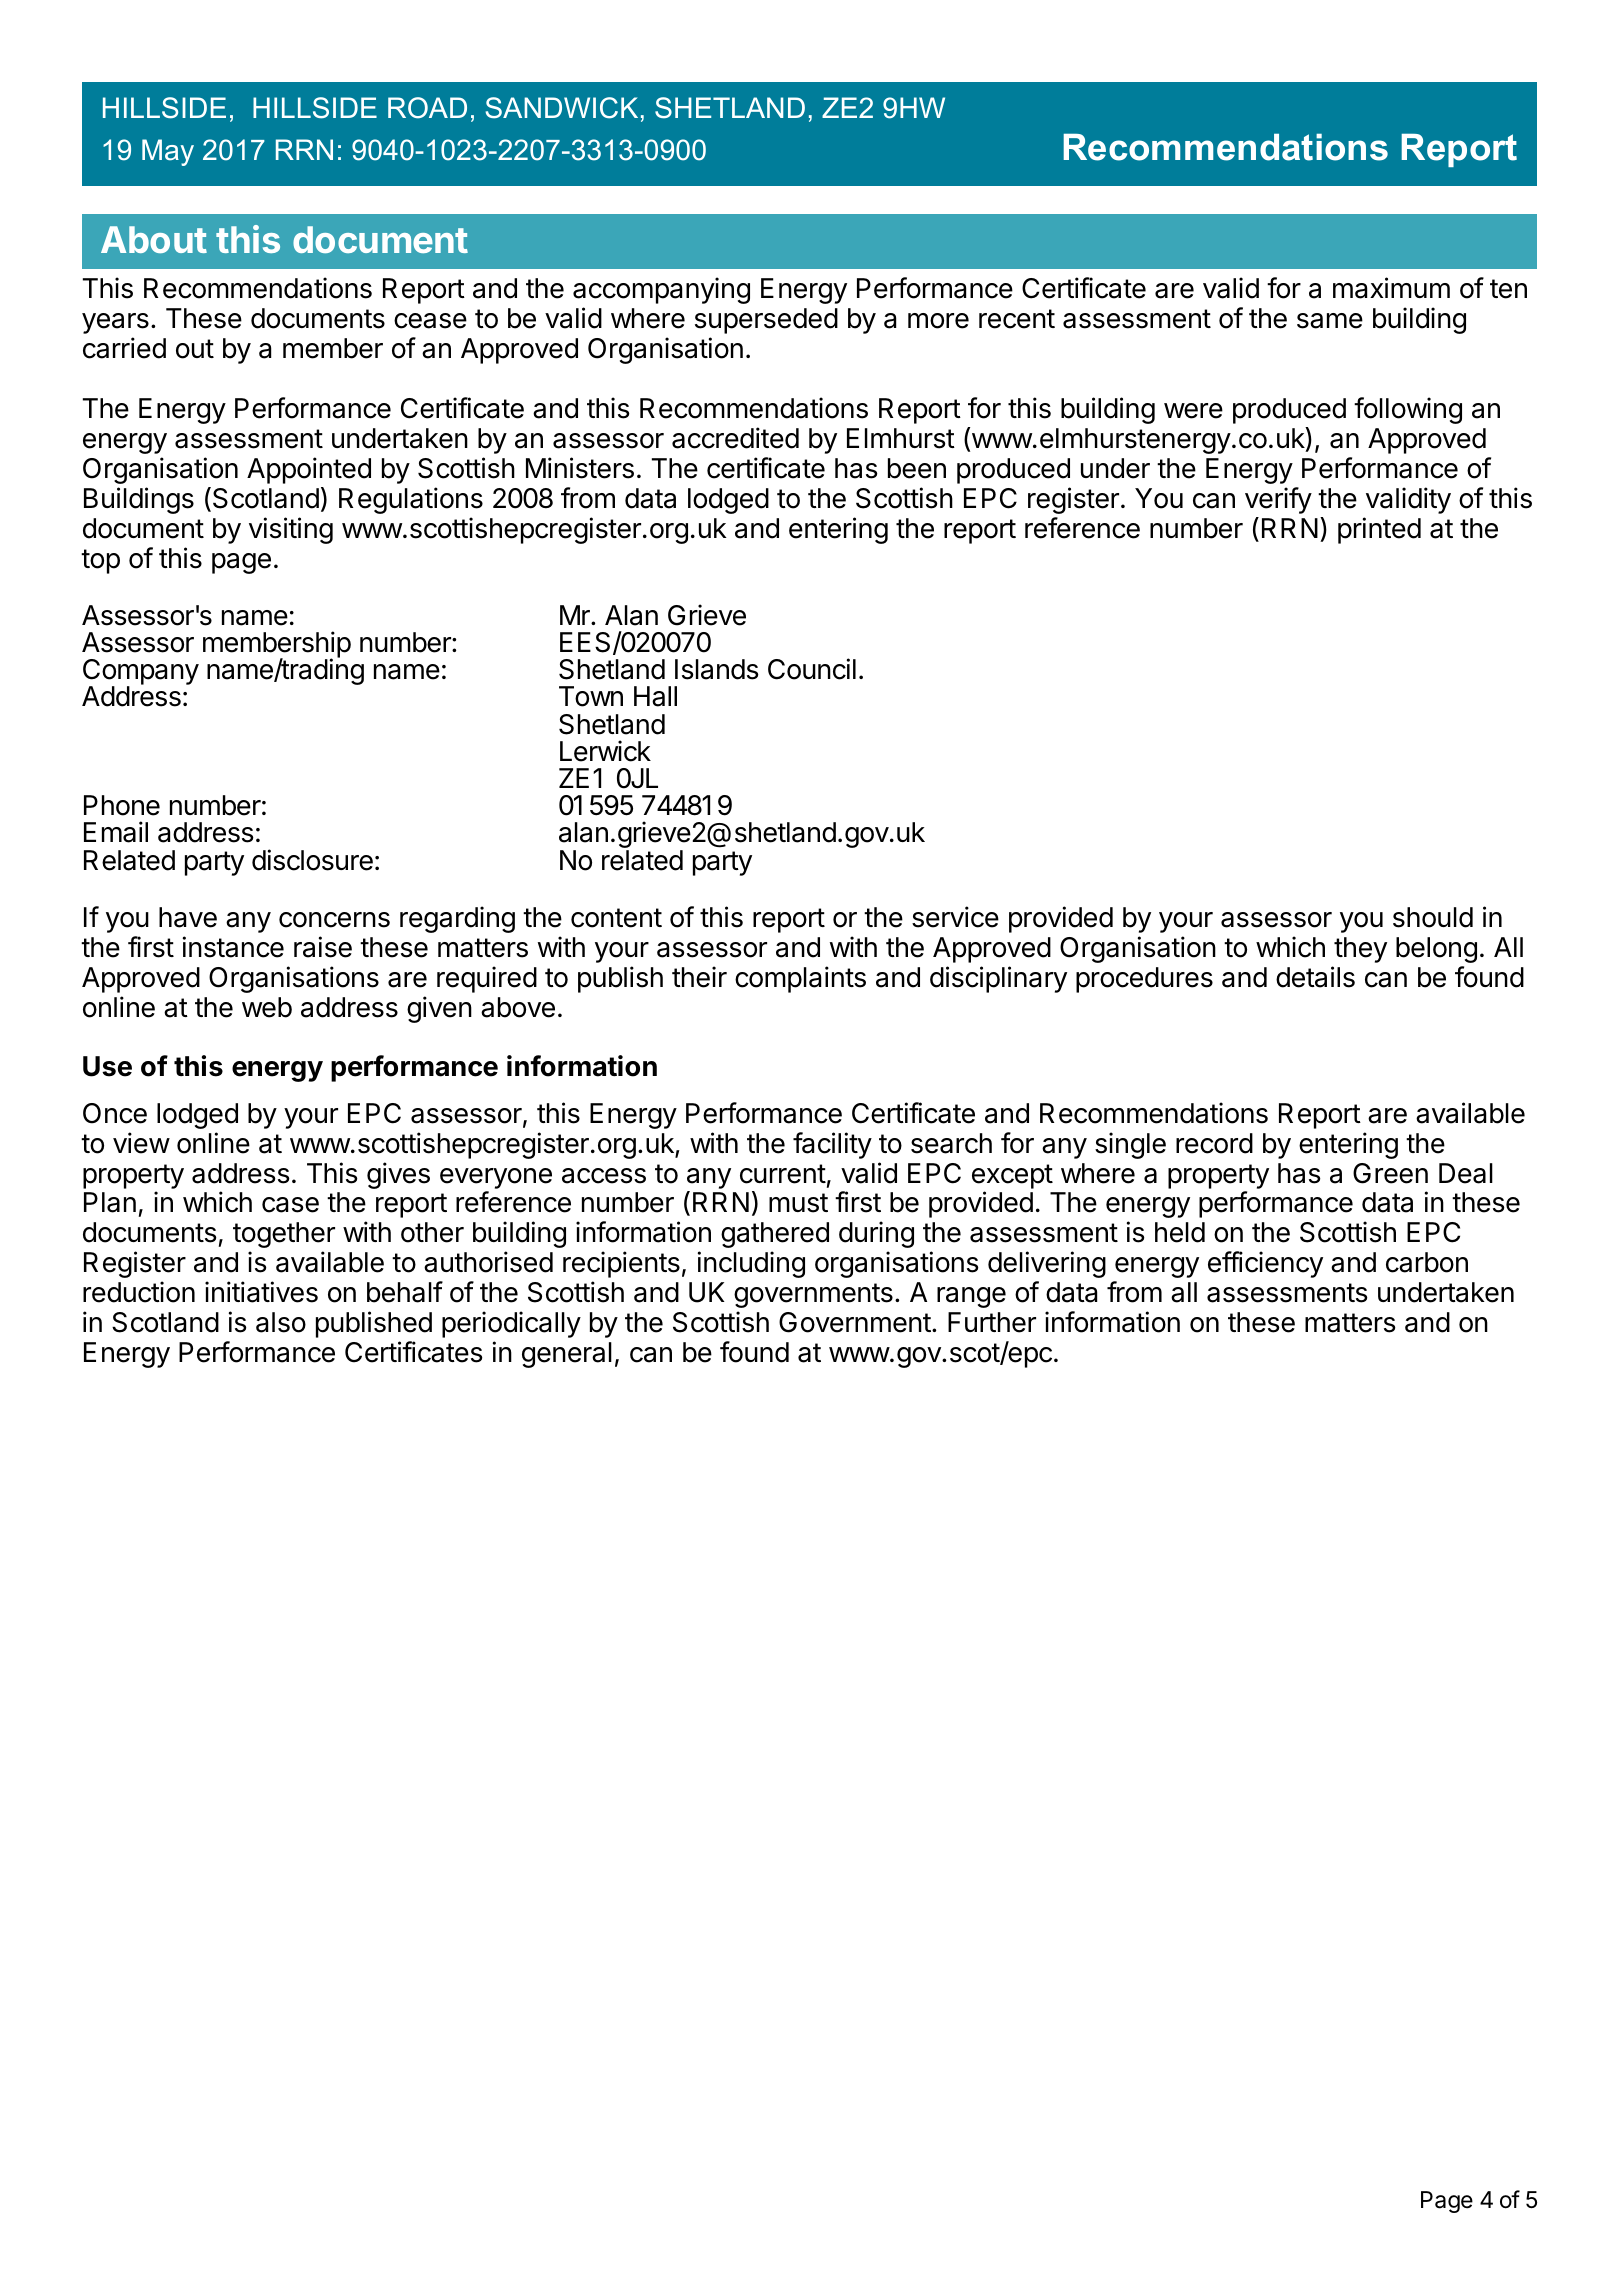  I want to click on complaints, so click(800, 979).
